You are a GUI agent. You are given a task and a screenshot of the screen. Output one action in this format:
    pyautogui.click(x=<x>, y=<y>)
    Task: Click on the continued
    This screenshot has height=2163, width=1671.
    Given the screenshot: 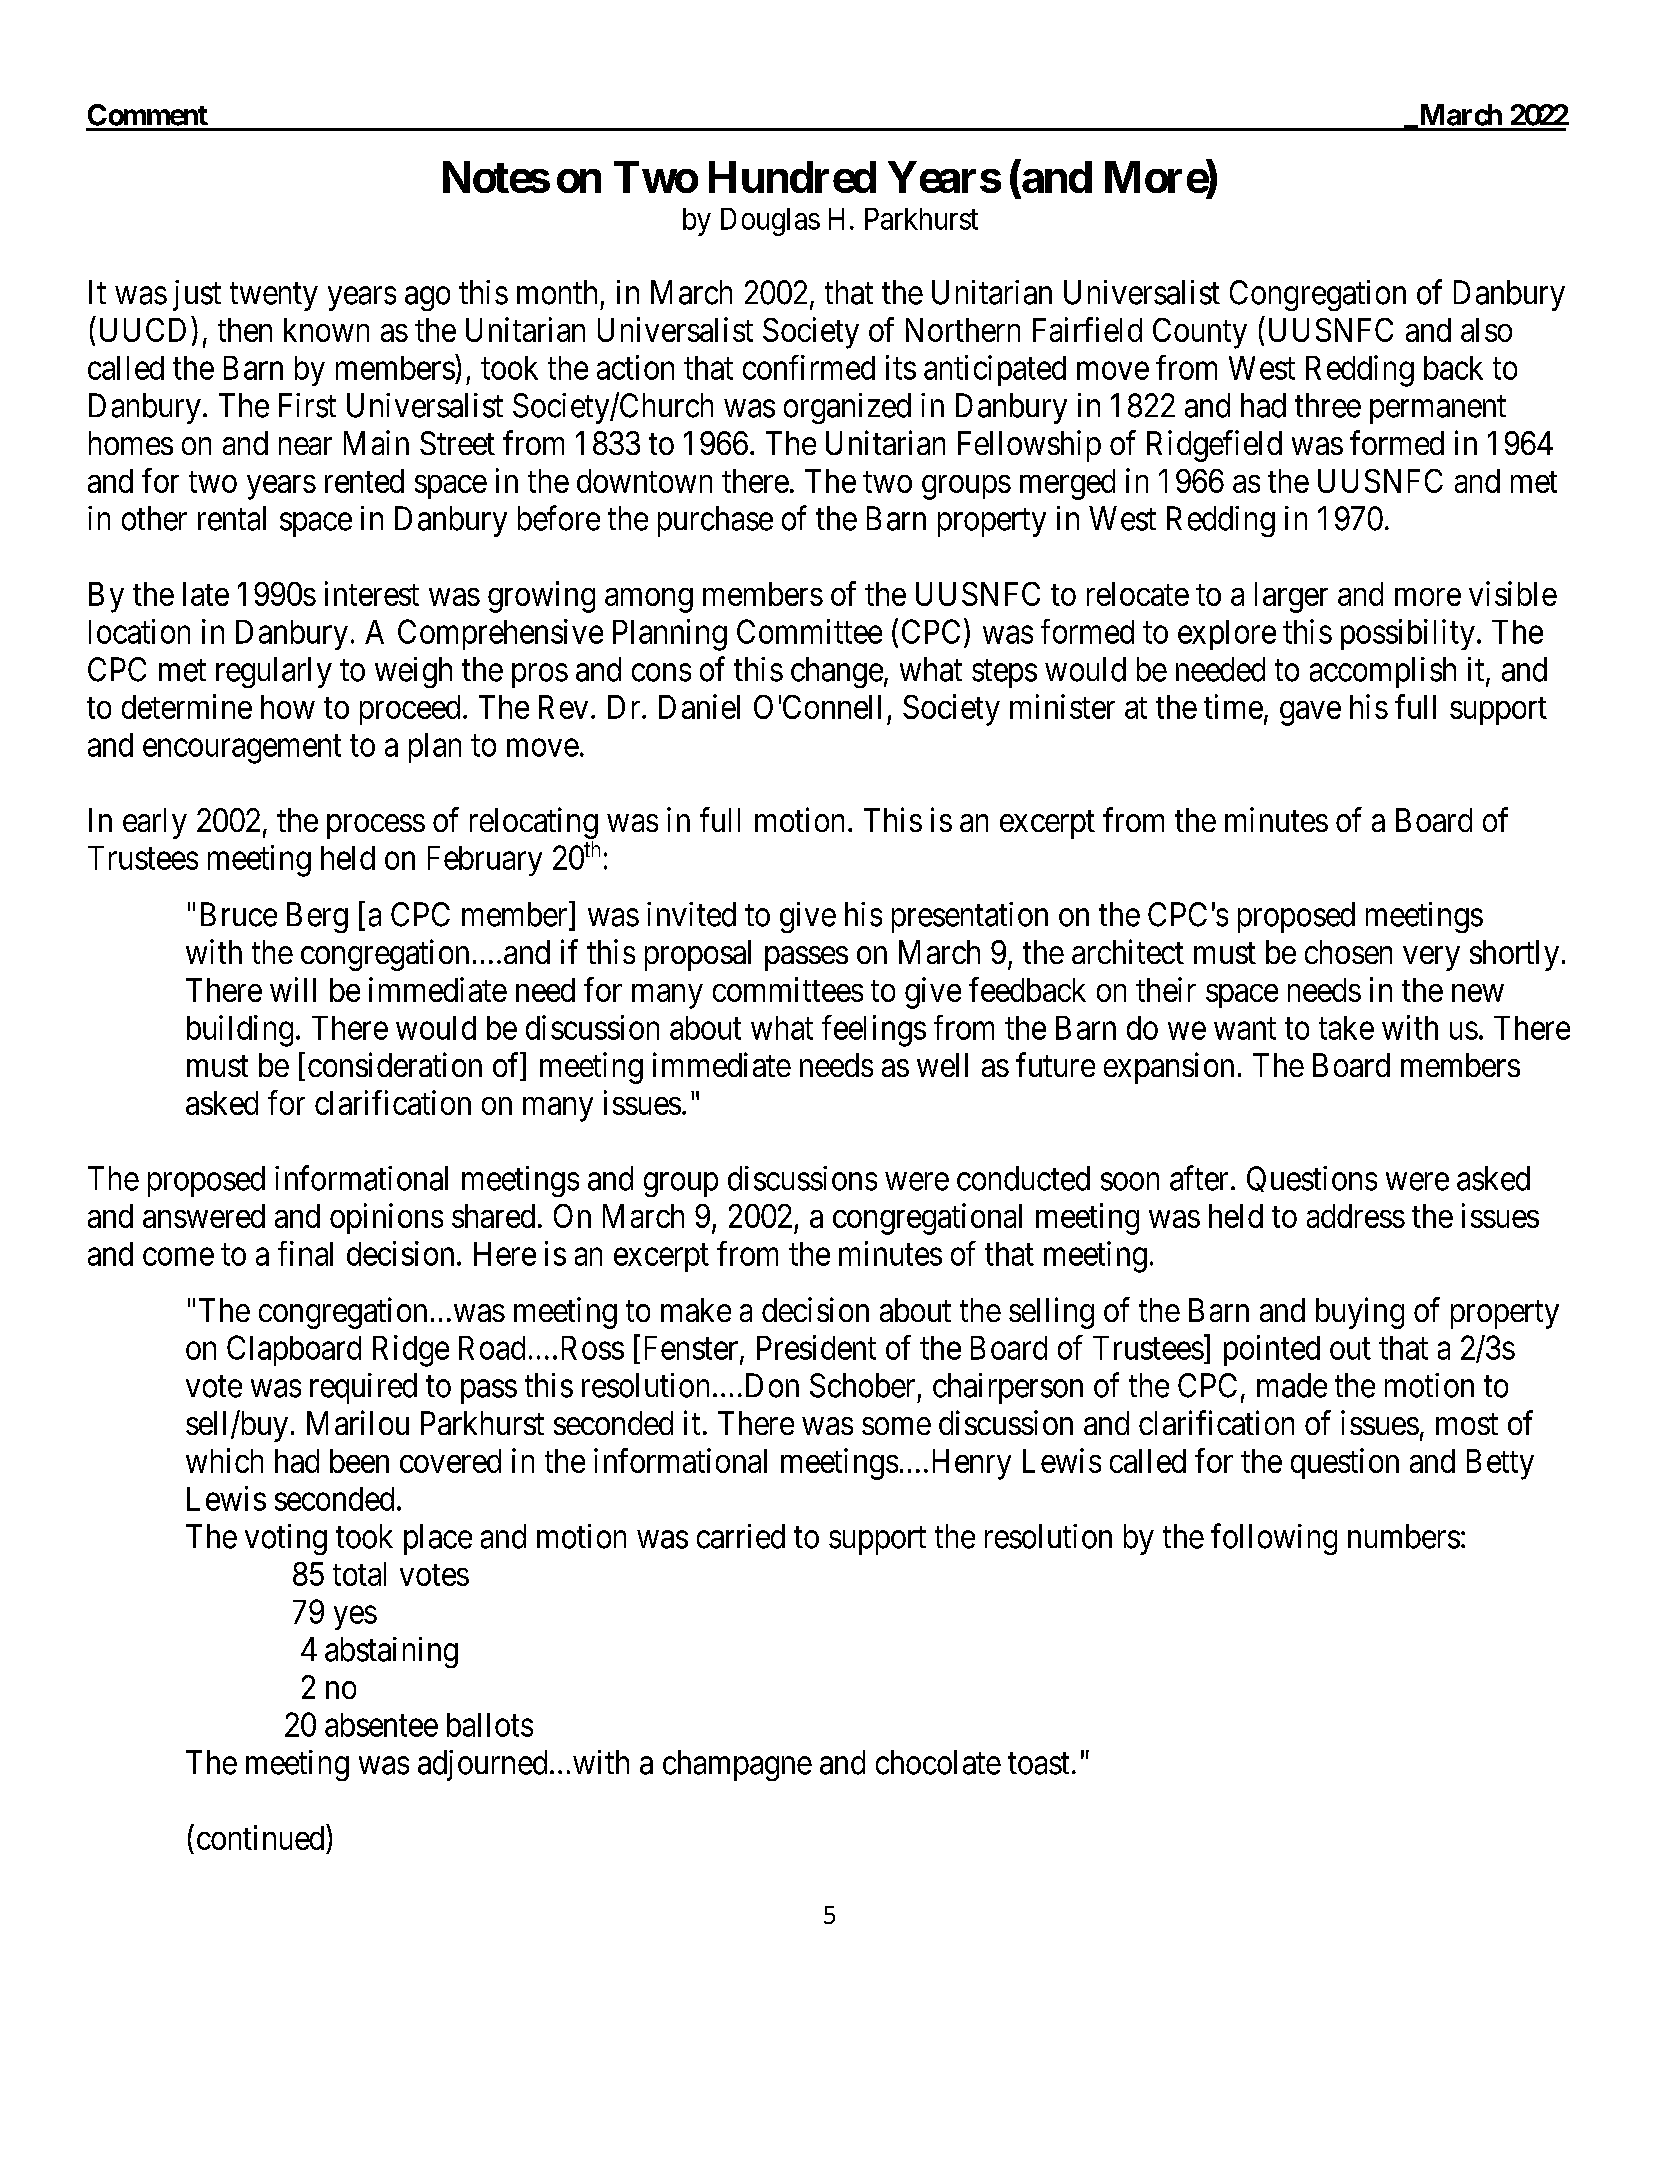 What is the action you would take?
    pyautogui.click(x=260, y=1837)
